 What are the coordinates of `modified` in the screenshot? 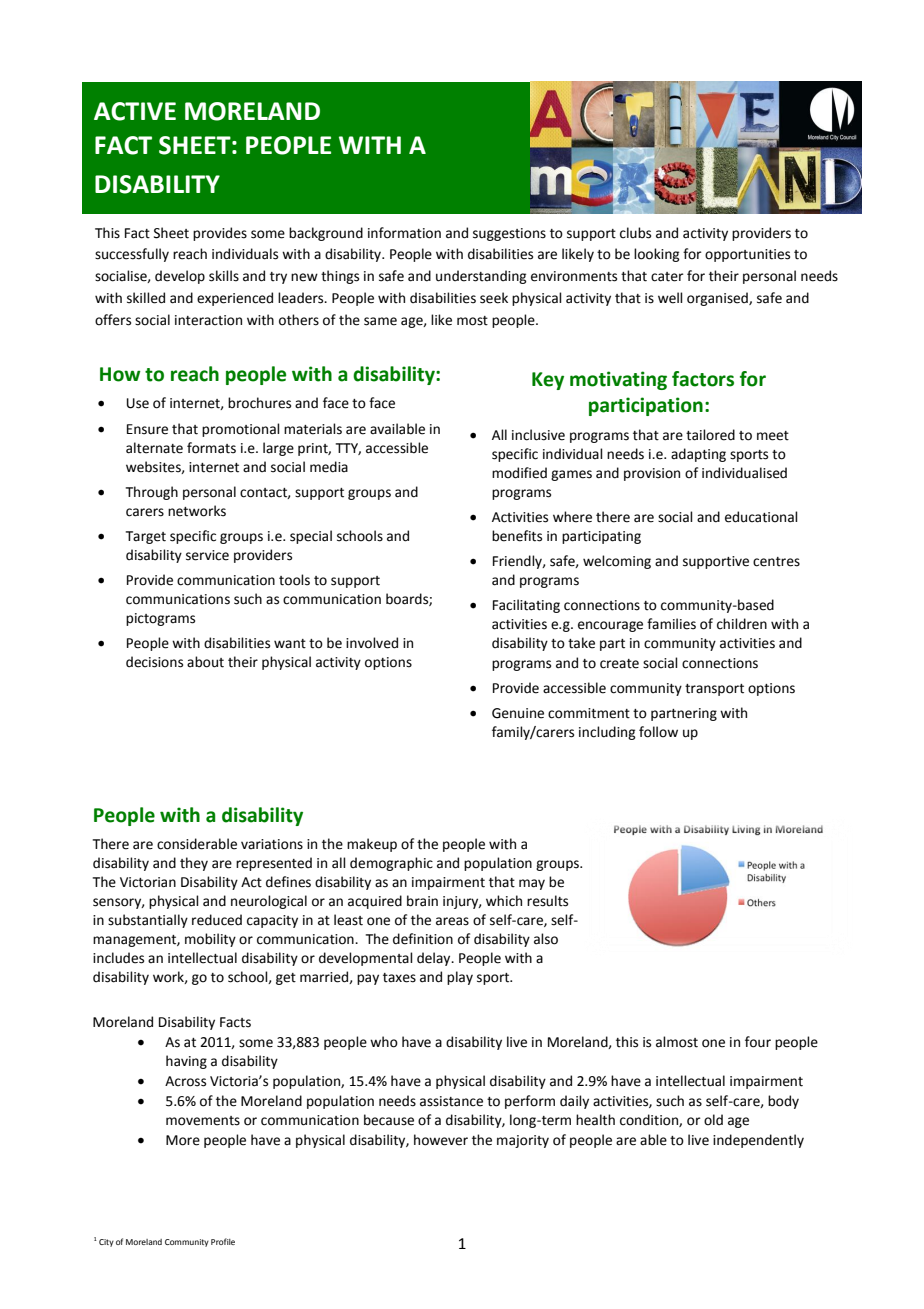 It's located at (519, 473).
